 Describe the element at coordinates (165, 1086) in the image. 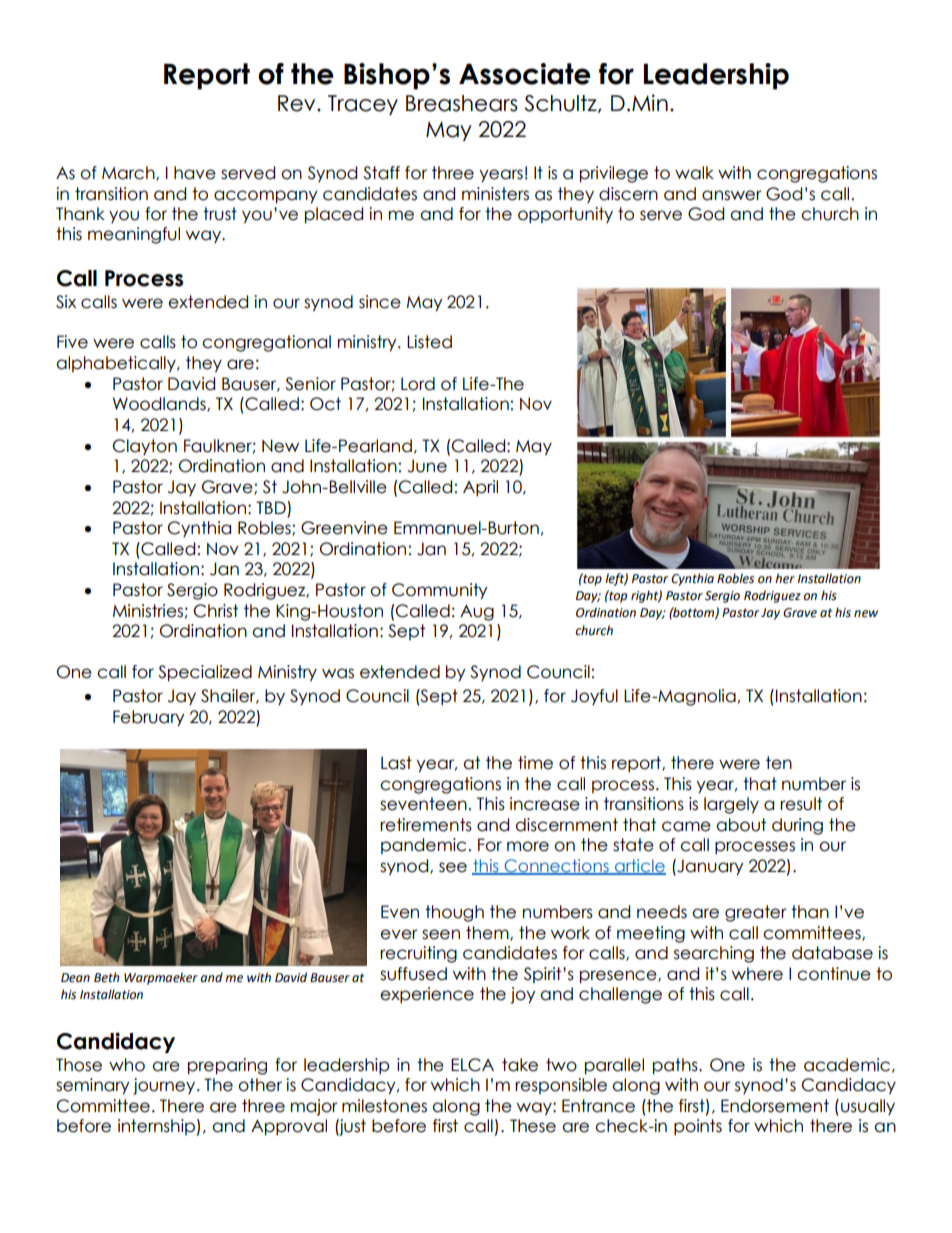

I see `journey` at that location.
